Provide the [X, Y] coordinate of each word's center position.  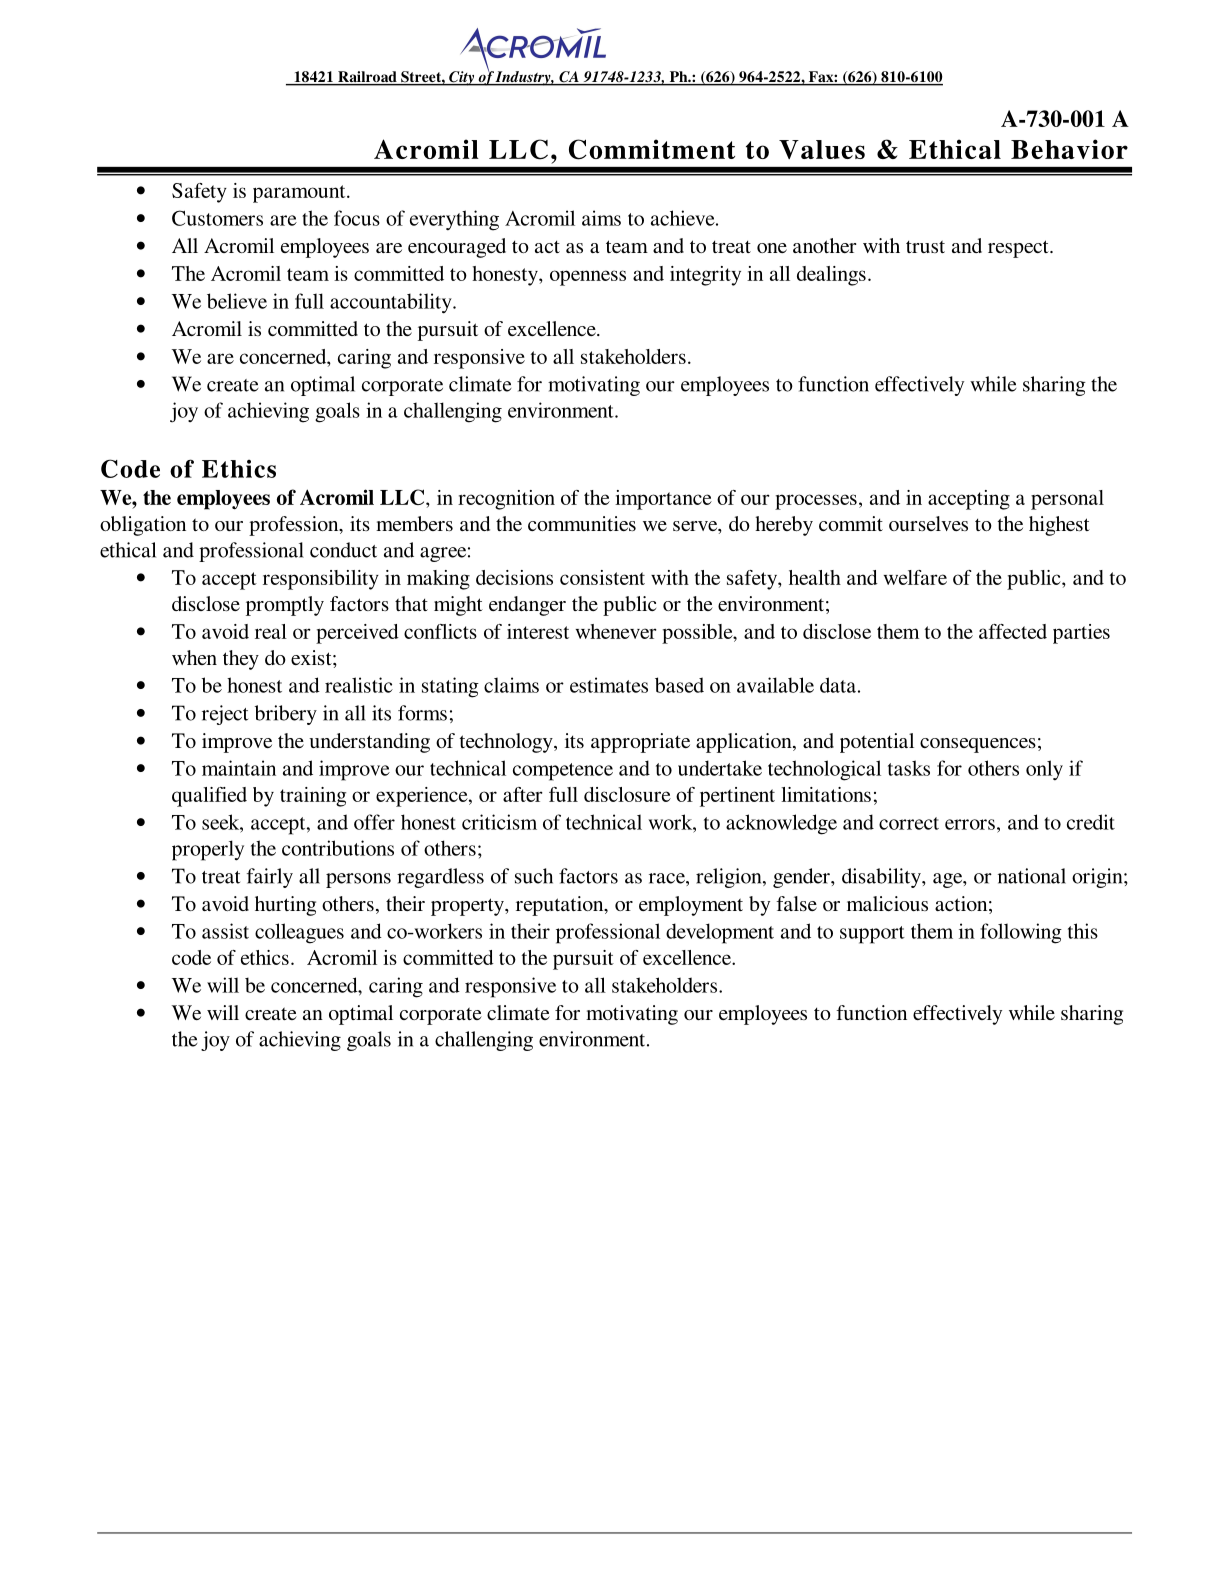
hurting [285, 906]
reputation [561, 906]
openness [588, 278]
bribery [286, 715]
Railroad [367, 78]
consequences [978, 745]
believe [237, 301]
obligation [143, 526]
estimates [609, 685]
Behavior [1069, 149]
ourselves [928, 523]
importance [663, 500]
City [462, 78]
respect [1019, 249]
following [1021, 933]
